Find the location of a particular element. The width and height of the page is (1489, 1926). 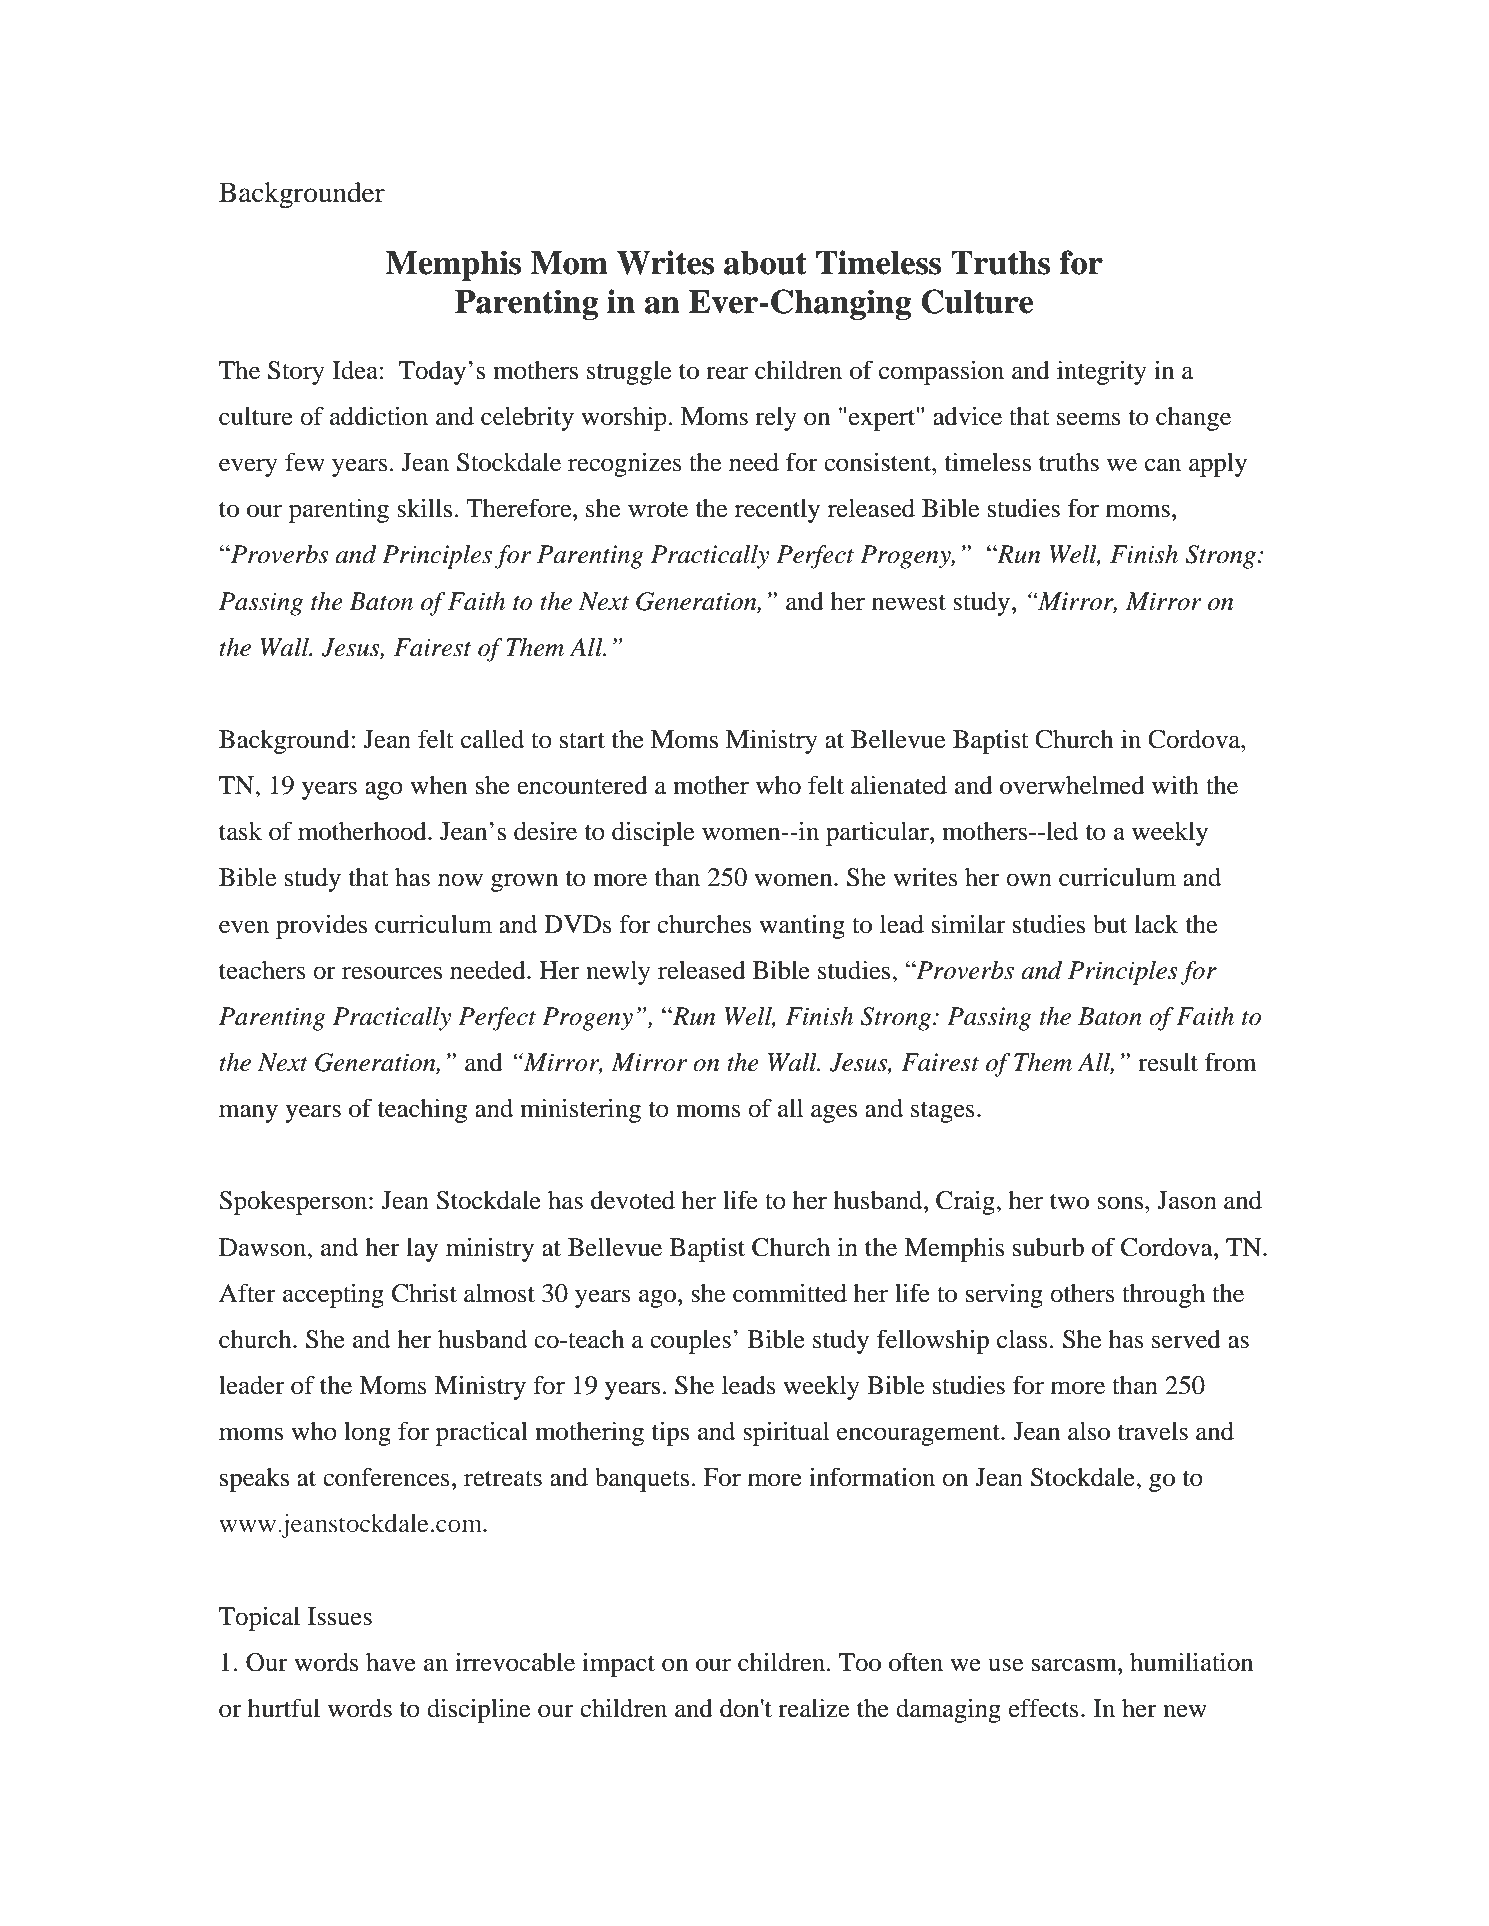

have is located at coordinates (391, 1662).
